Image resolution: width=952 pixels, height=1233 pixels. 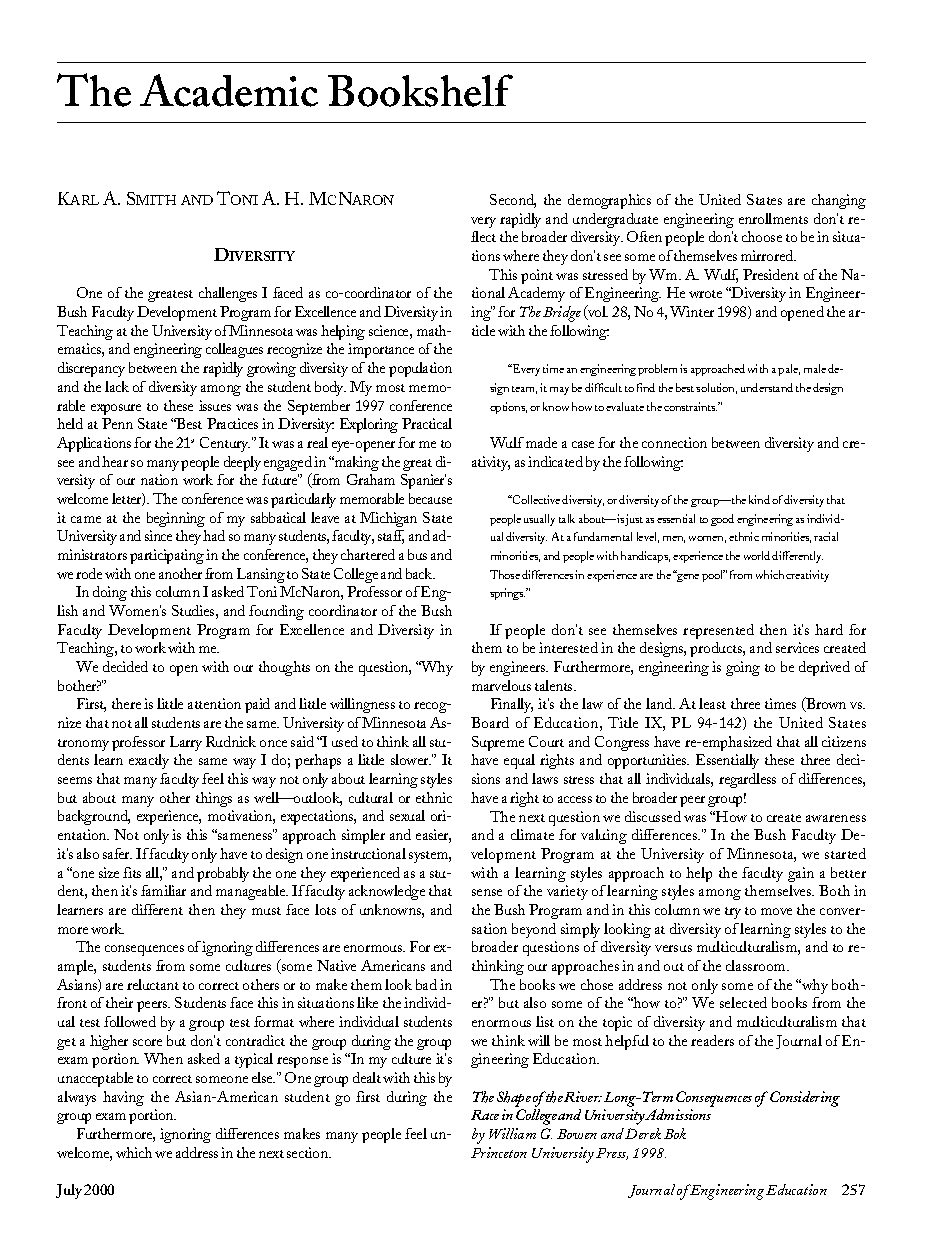 What do you see at coordinates (234, 350) in the screenshot?
I see `colleagues` at bounding box center [234, 350].
